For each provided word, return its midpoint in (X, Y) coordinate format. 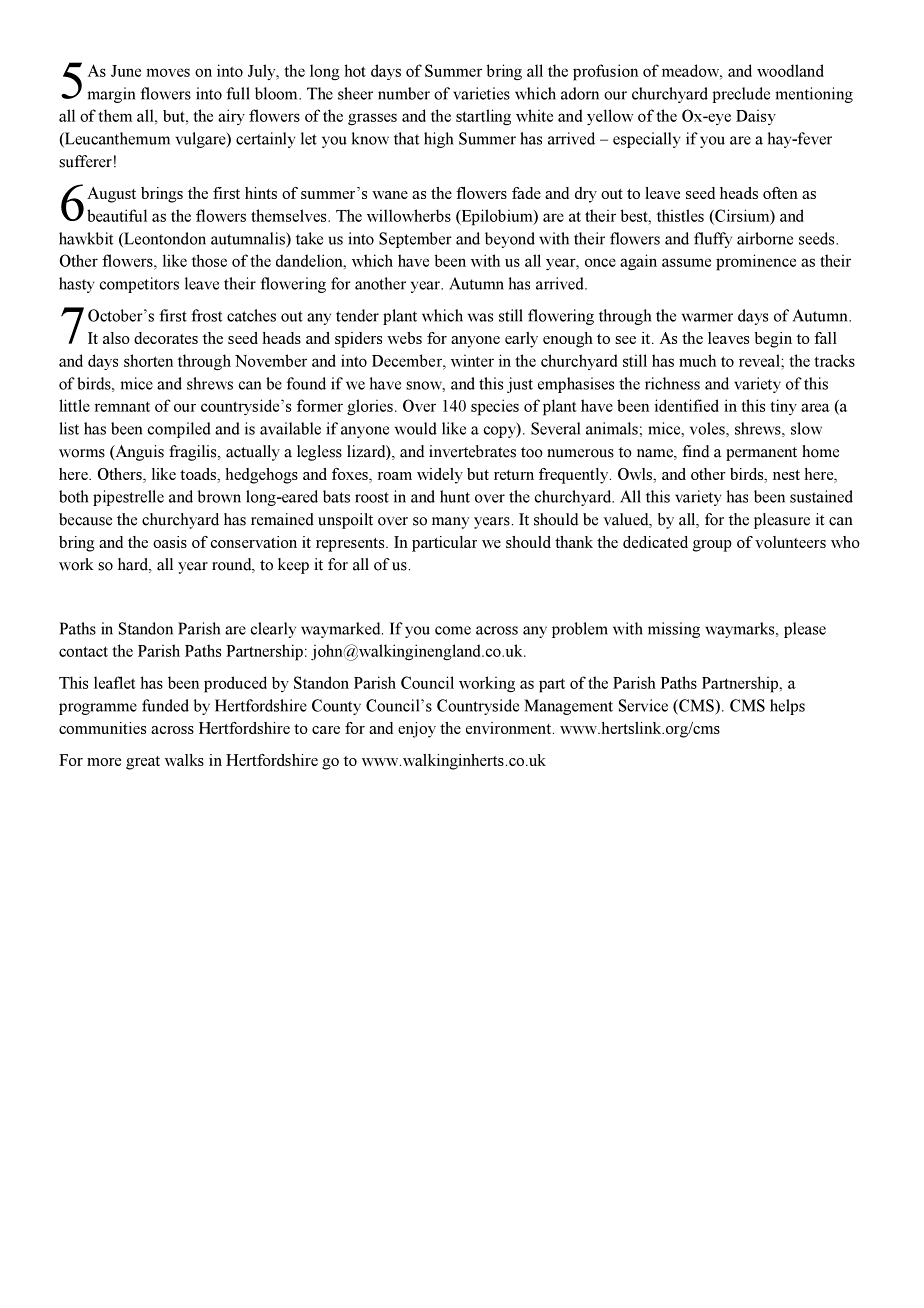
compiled (179, 430)
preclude (741, 95)
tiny (783, 407)
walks (184, 760)
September (415, 240)
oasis (170, 542)
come (453, 630)
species (495, 407)
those (209, 260)
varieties (481, 93)
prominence (756, 262)
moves (168, 72)
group (712, 546)
